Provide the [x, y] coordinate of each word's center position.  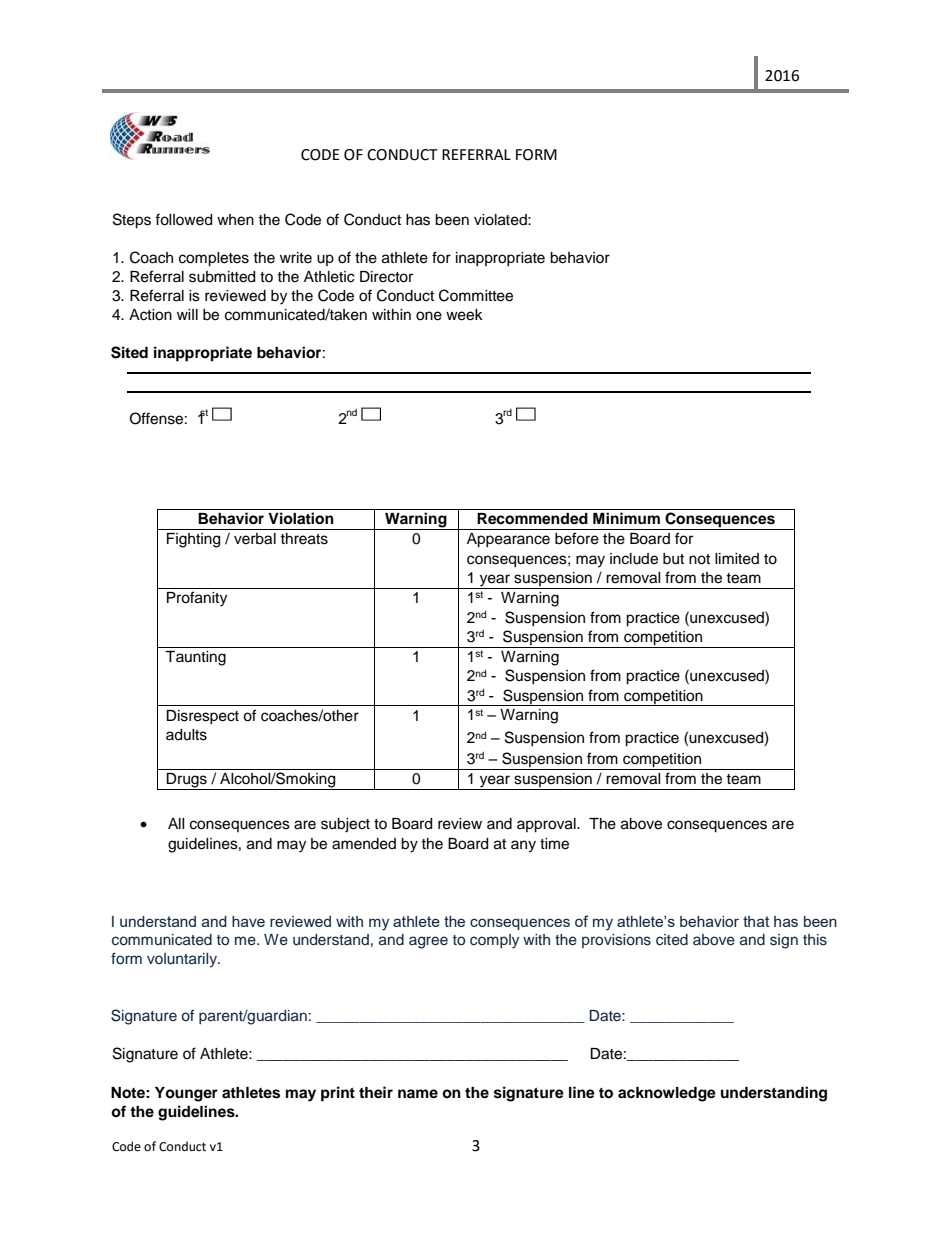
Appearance [508, 540]
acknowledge [667, 1094]
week [464, 315]
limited [737, 559]
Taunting [195, 658]
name [418, 1093]
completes [214, 259]
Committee [476, 295]
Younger [186, 1094]
